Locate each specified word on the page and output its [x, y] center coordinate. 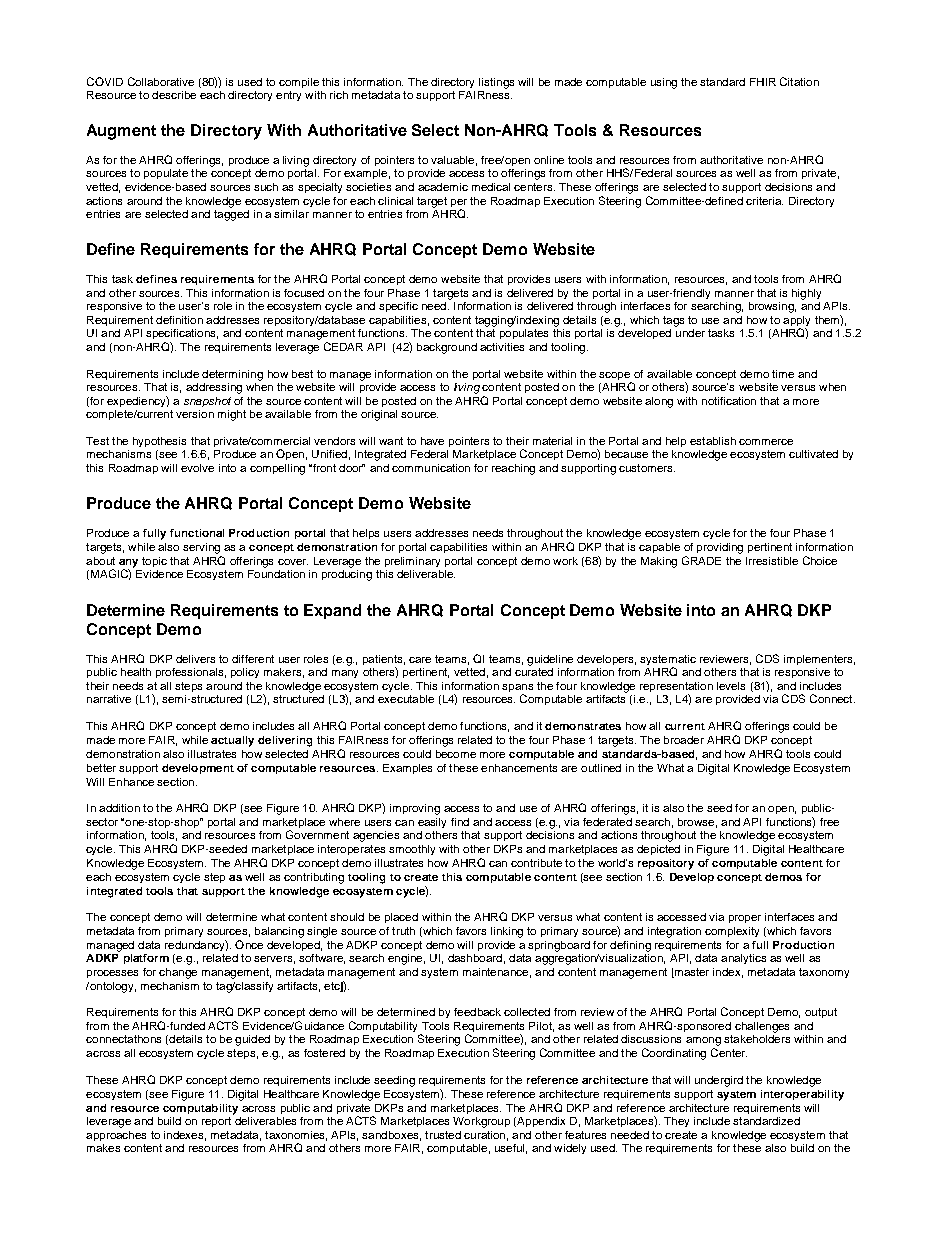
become [456, 754]
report [216, 1122]
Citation [799, 81]
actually [232, 741]
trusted [443, 1135]
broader [684, 740]
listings [496, 83]
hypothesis [159, 442]
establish [713, 441]
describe [174, 95]
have [432, 441]
